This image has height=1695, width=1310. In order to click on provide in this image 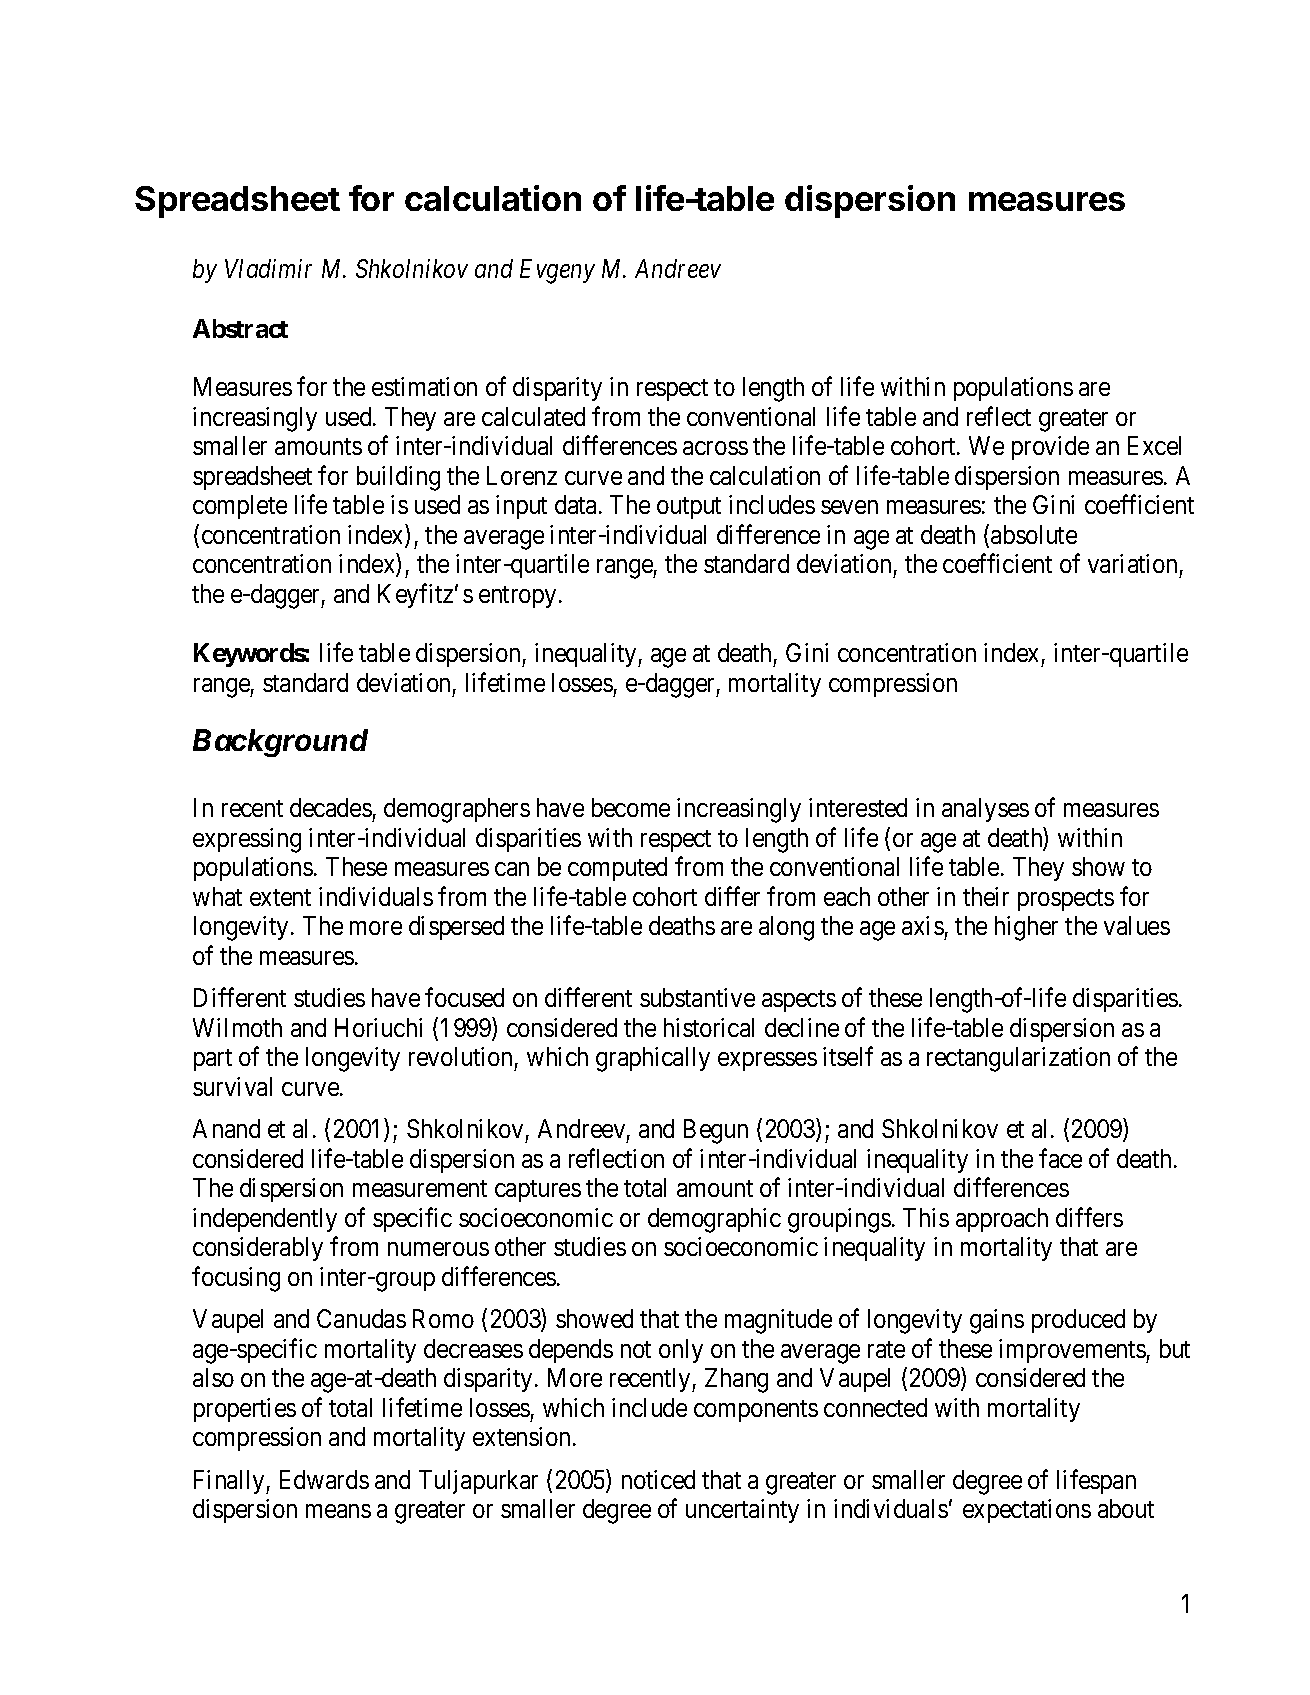, I will do `click(1050, 448)`.
